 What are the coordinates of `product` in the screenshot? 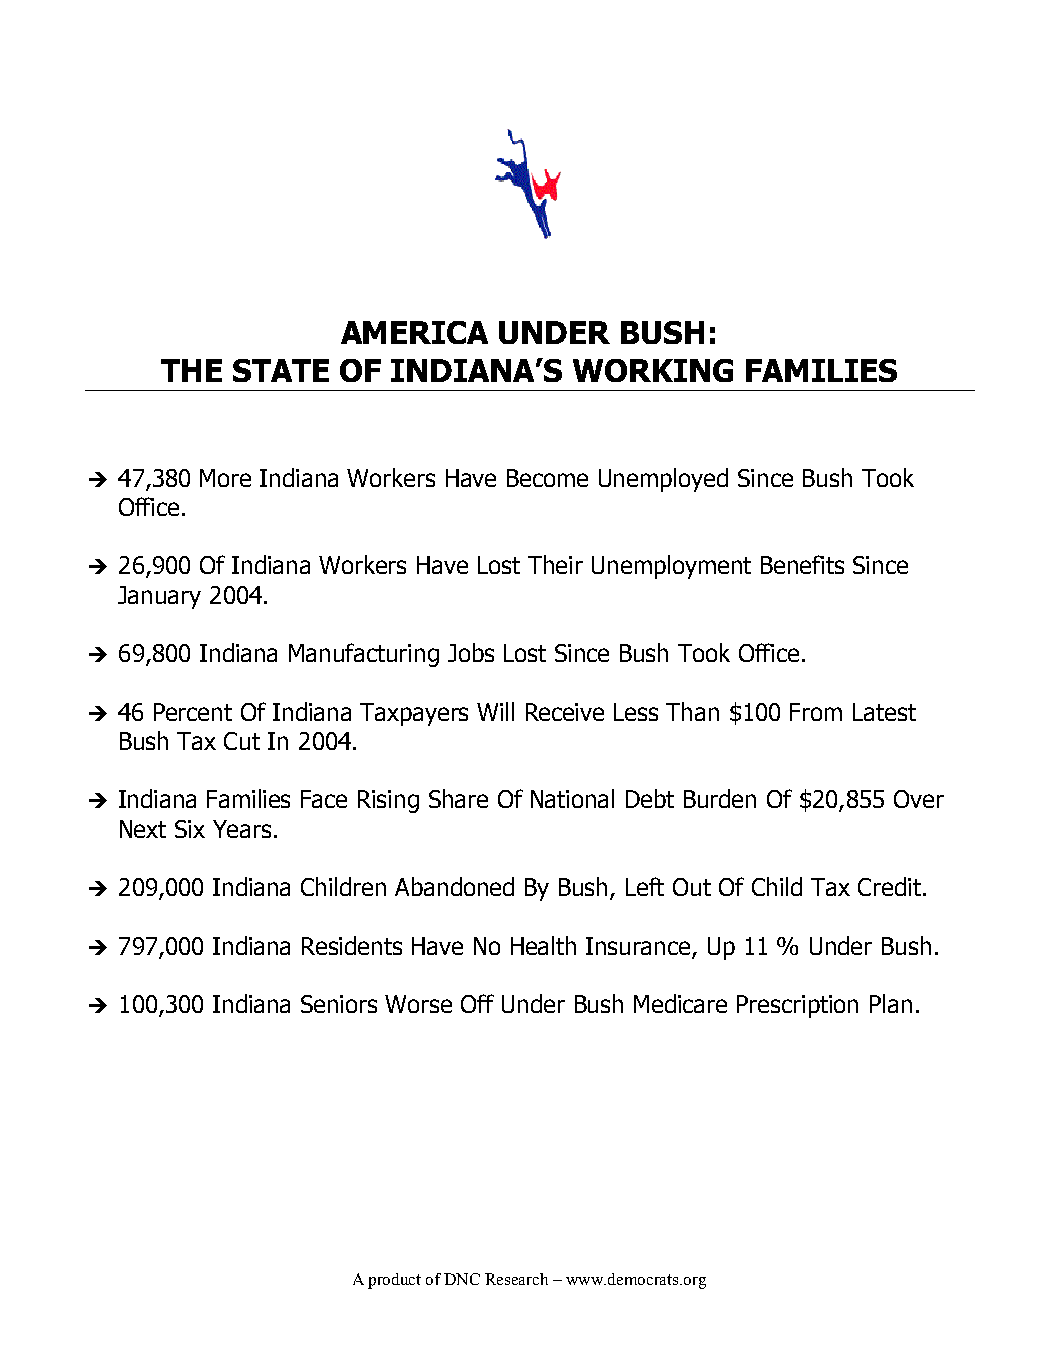 It's located at (394, 1281).
